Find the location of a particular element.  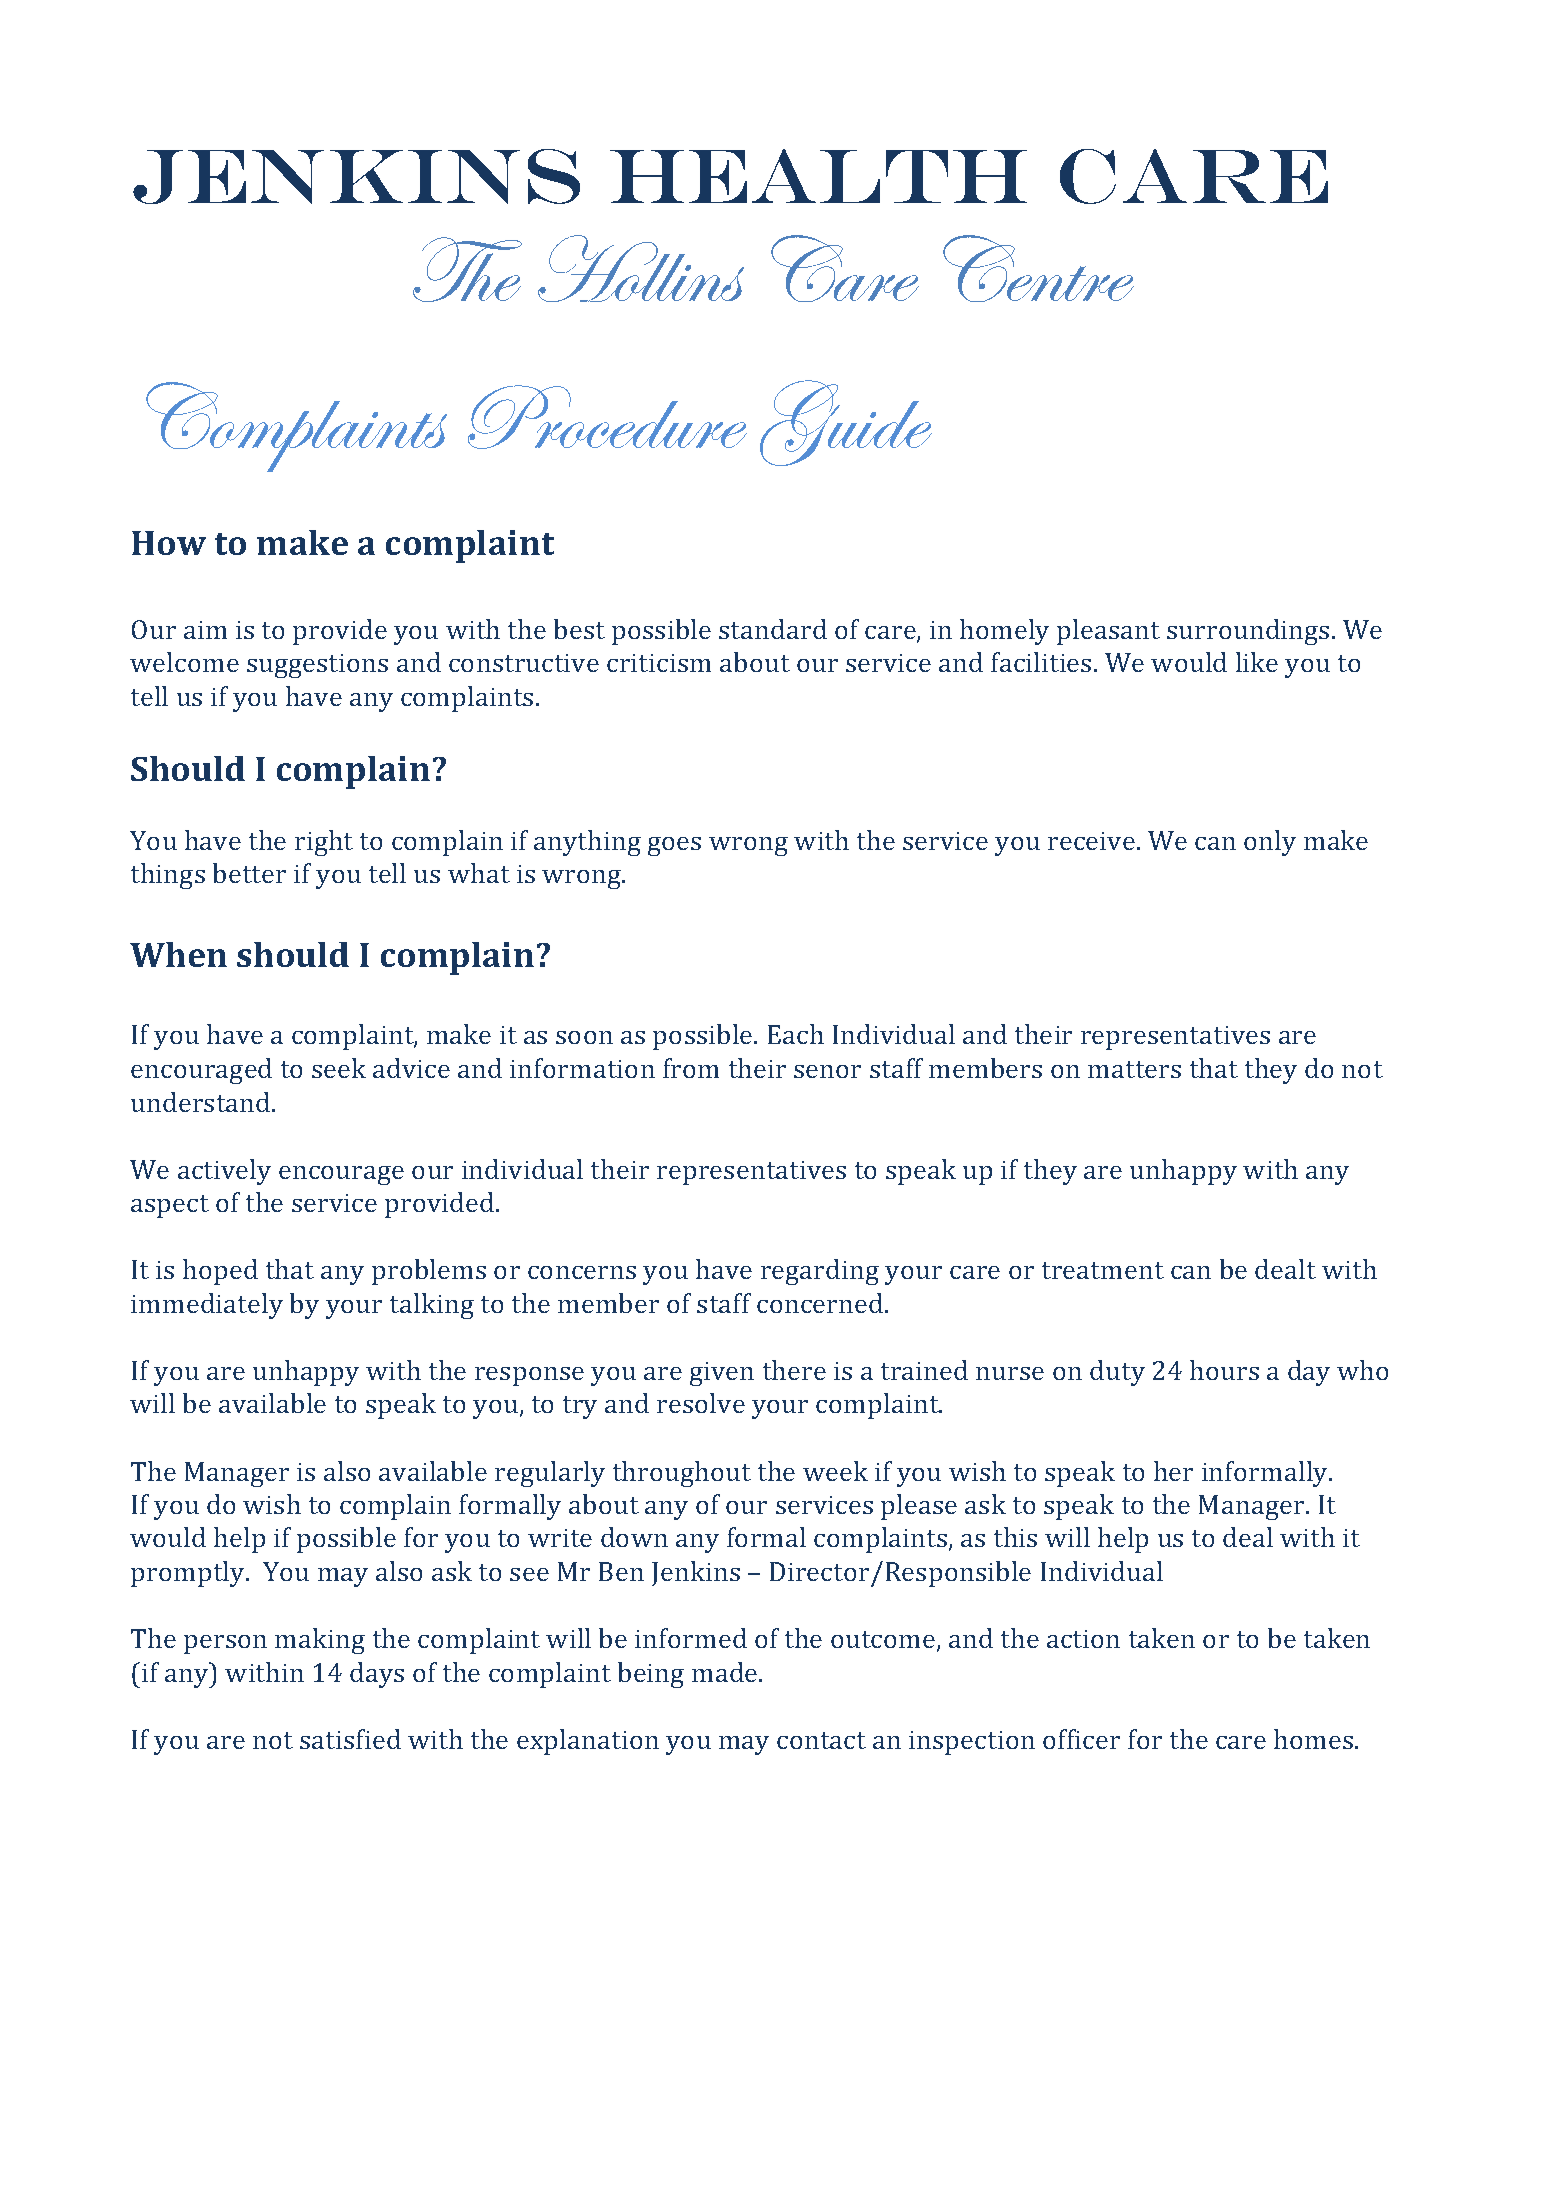

surroundings is located at coordinates (1248, 632).
